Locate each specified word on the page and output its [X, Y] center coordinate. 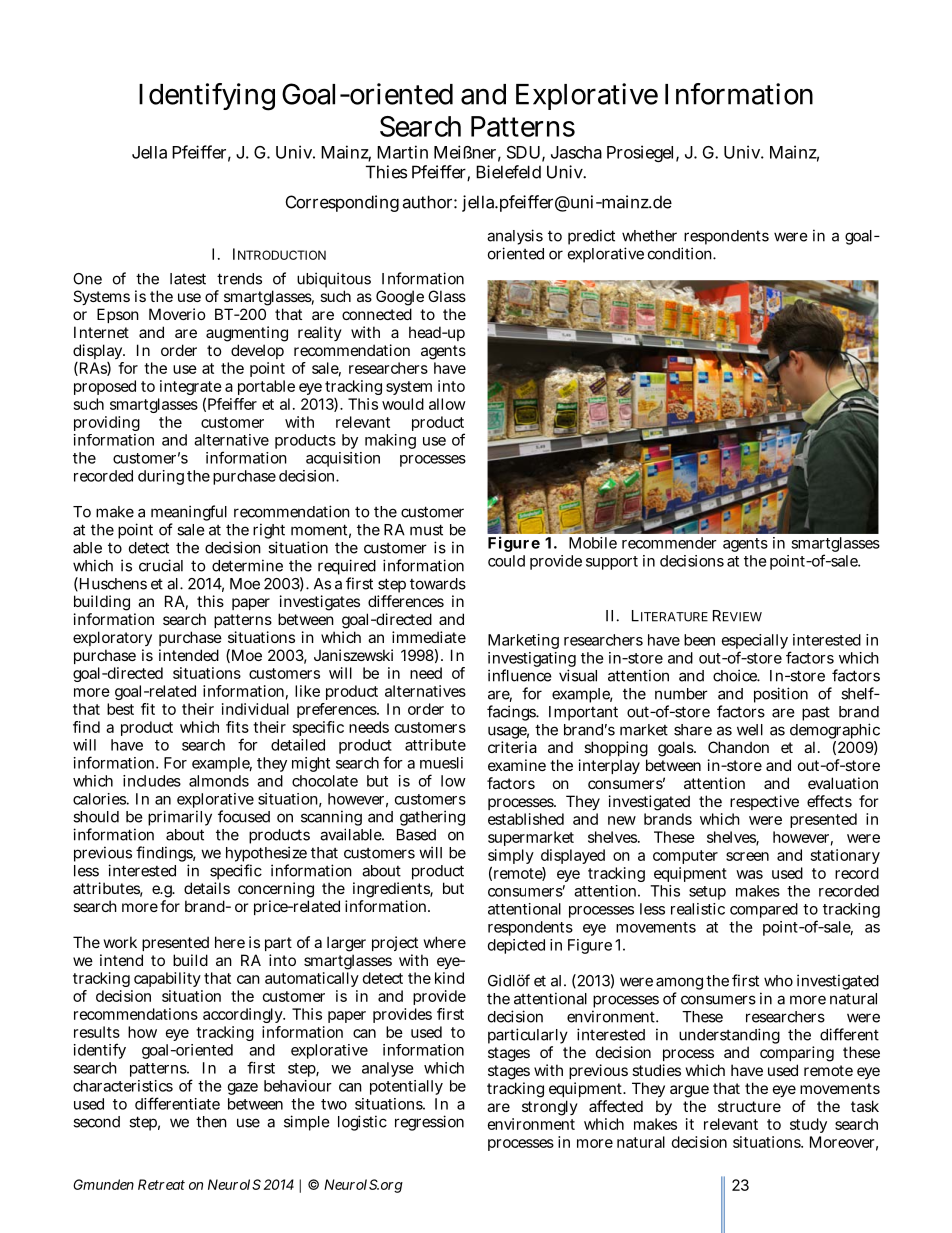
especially [756, 643]
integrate [191, 389]
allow [447, 404]
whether [649, 236]
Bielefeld [508, 172]
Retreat [161, 1184]
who [778, 981]
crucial [161, 565]
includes [152, 781]
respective [764, 802]
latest [188, 279]
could [506, 561]
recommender [669, 543]
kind [449, 978]
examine [517, 765]
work [120, 942]
